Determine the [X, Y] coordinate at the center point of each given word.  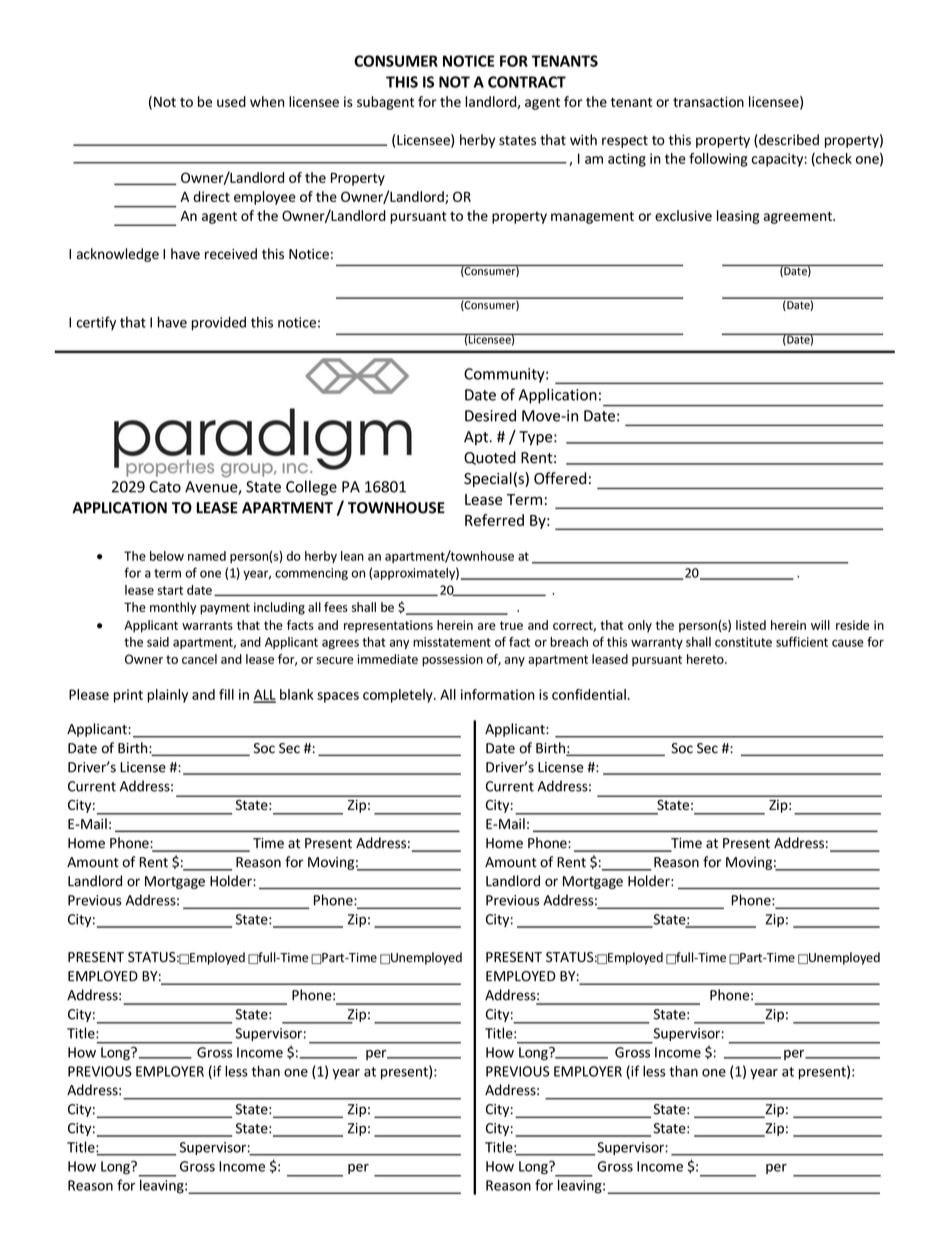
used [231, 101]
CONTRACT [527, 82]
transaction [708, 101]
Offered [560, 478]
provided [219, 323]
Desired [490, 415]
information [498, 694]
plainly [167, 696]
